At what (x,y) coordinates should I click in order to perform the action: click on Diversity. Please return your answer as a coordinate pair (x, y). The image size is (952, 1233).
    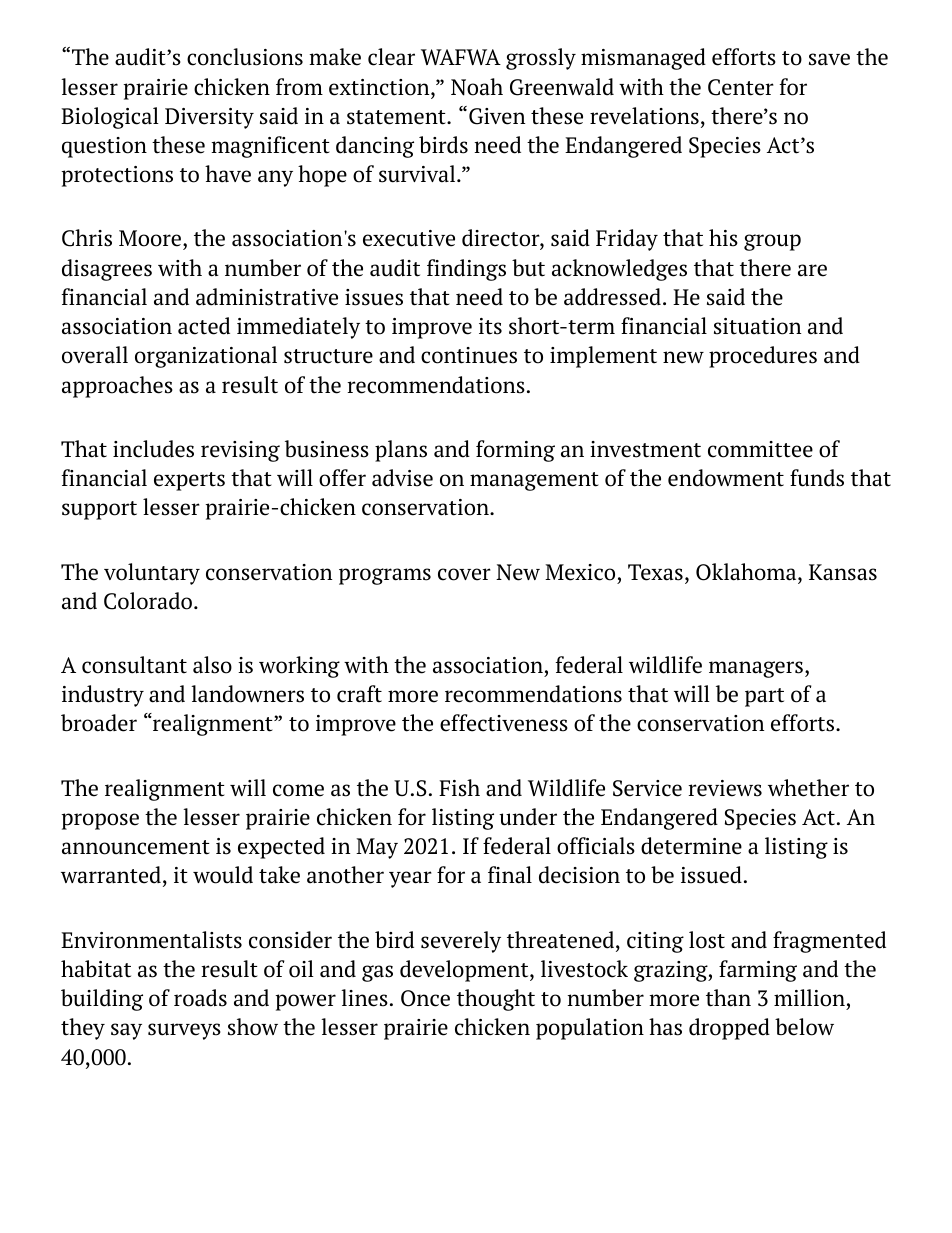
    Looking at the image, I should click on (209, 118).
